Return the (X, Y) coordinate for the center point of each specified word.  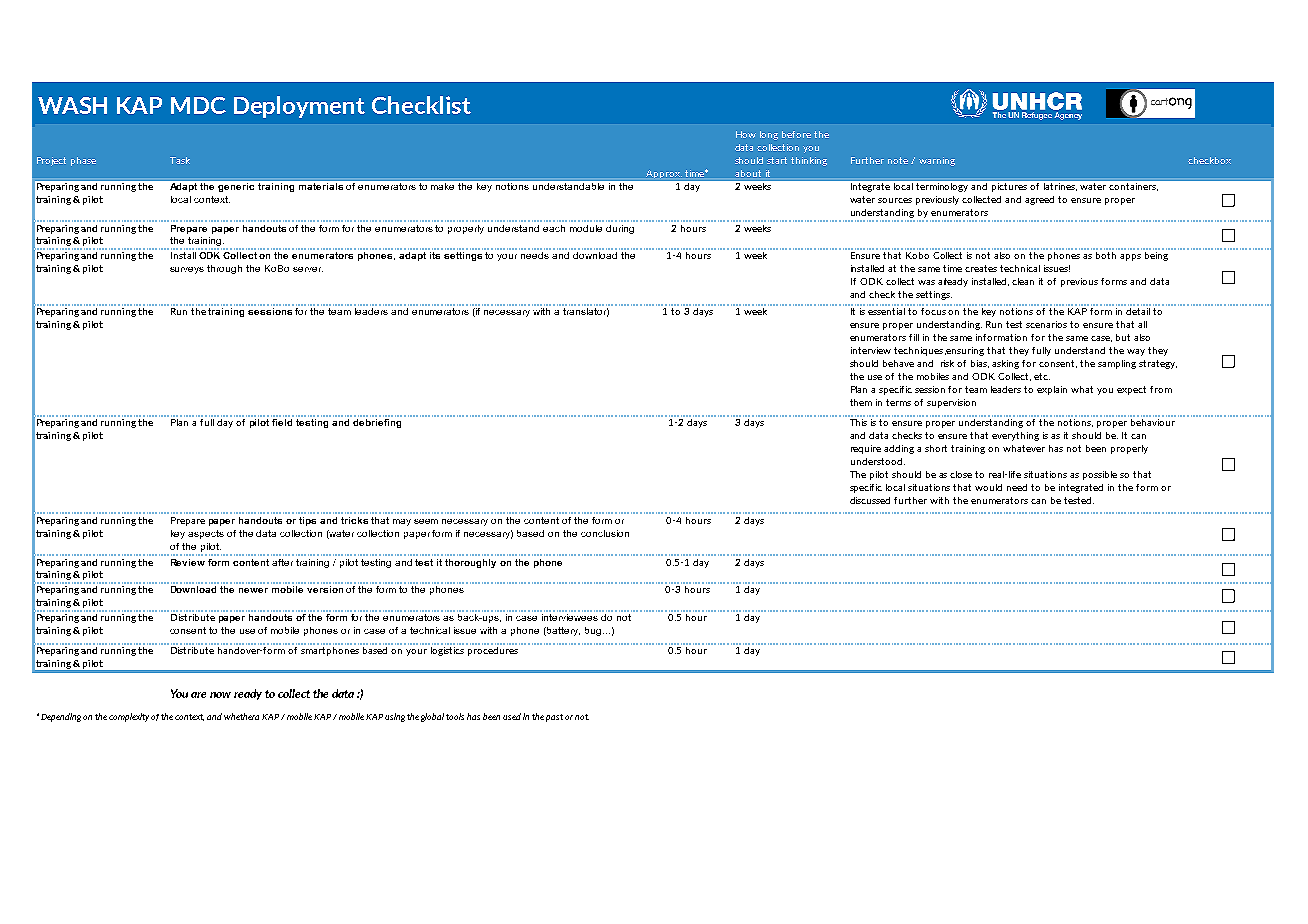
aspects (206, 534)
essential (887, 310)
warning (937, 161)
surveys (187, 270)
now (220, 695)
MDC (198, 105)
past (554, 718)
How (746, 134)
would (988, 487)
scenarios (1046, 324)
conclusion (605, 533)
